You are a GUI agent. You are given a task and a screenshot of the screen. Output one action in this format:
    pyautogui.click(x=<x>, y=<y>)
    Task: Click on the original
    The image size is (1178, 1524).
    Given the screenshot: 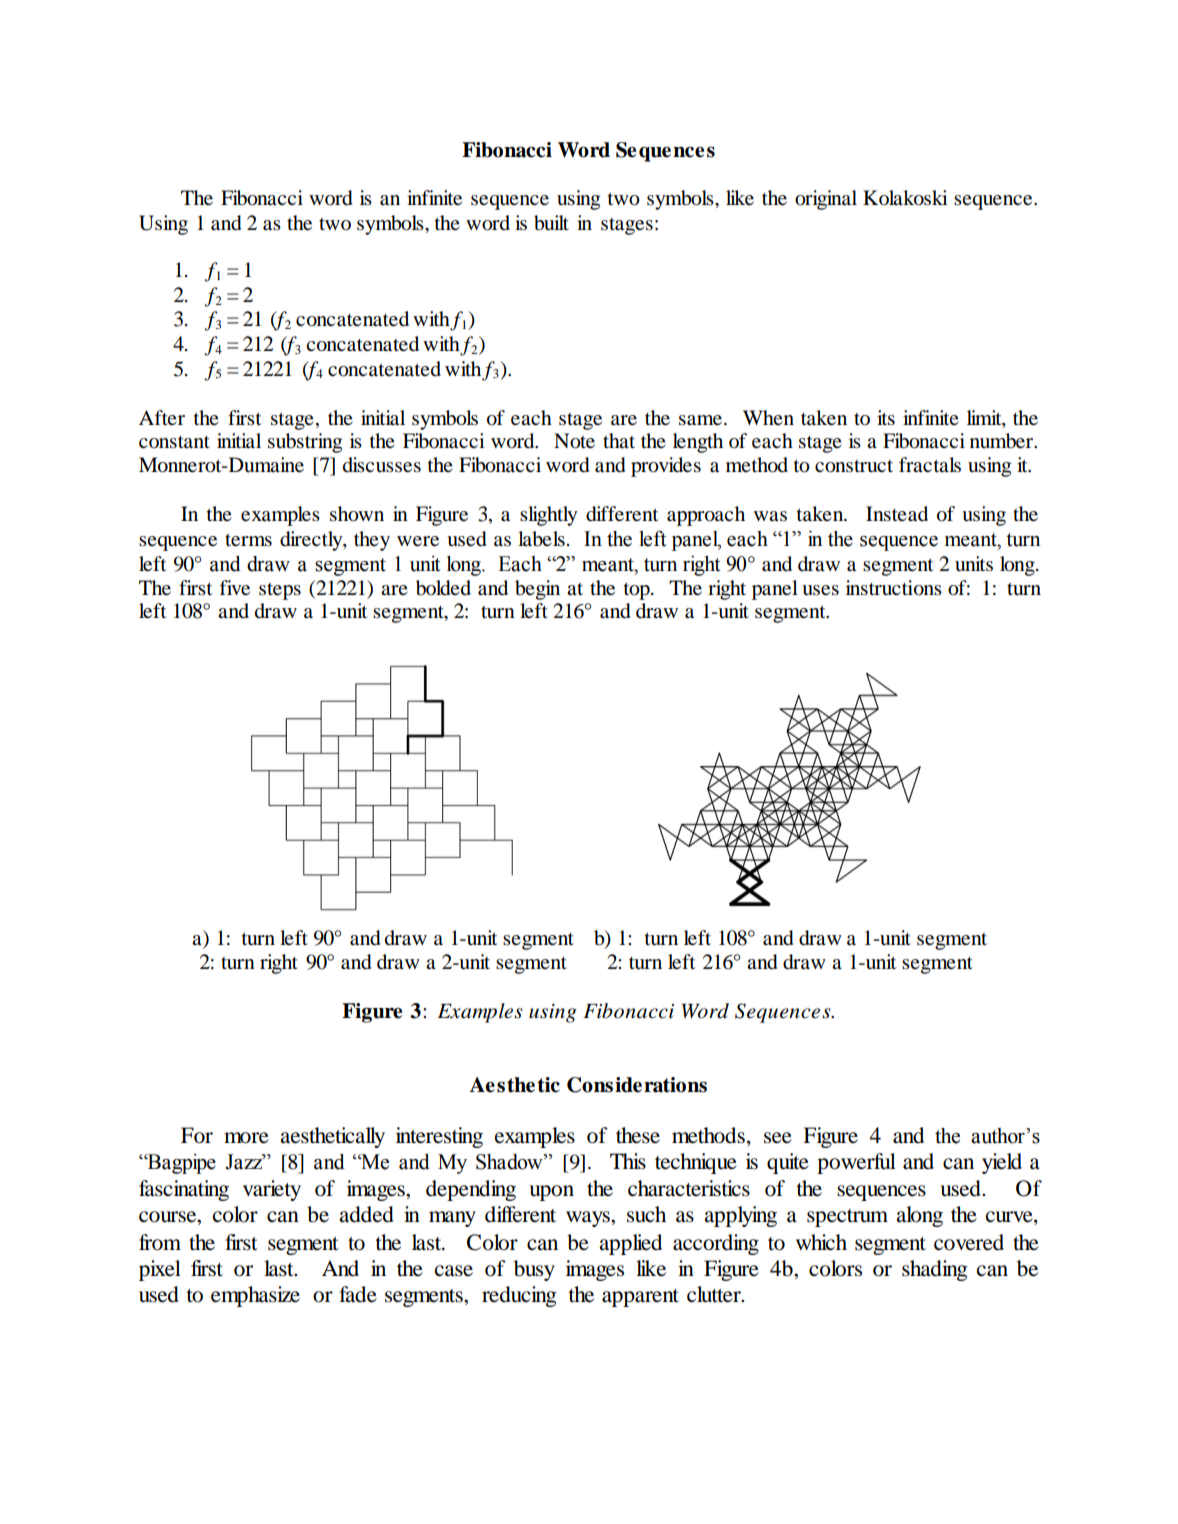 What is the action you would take?
    pyautogui.click(x=826, y=200)
